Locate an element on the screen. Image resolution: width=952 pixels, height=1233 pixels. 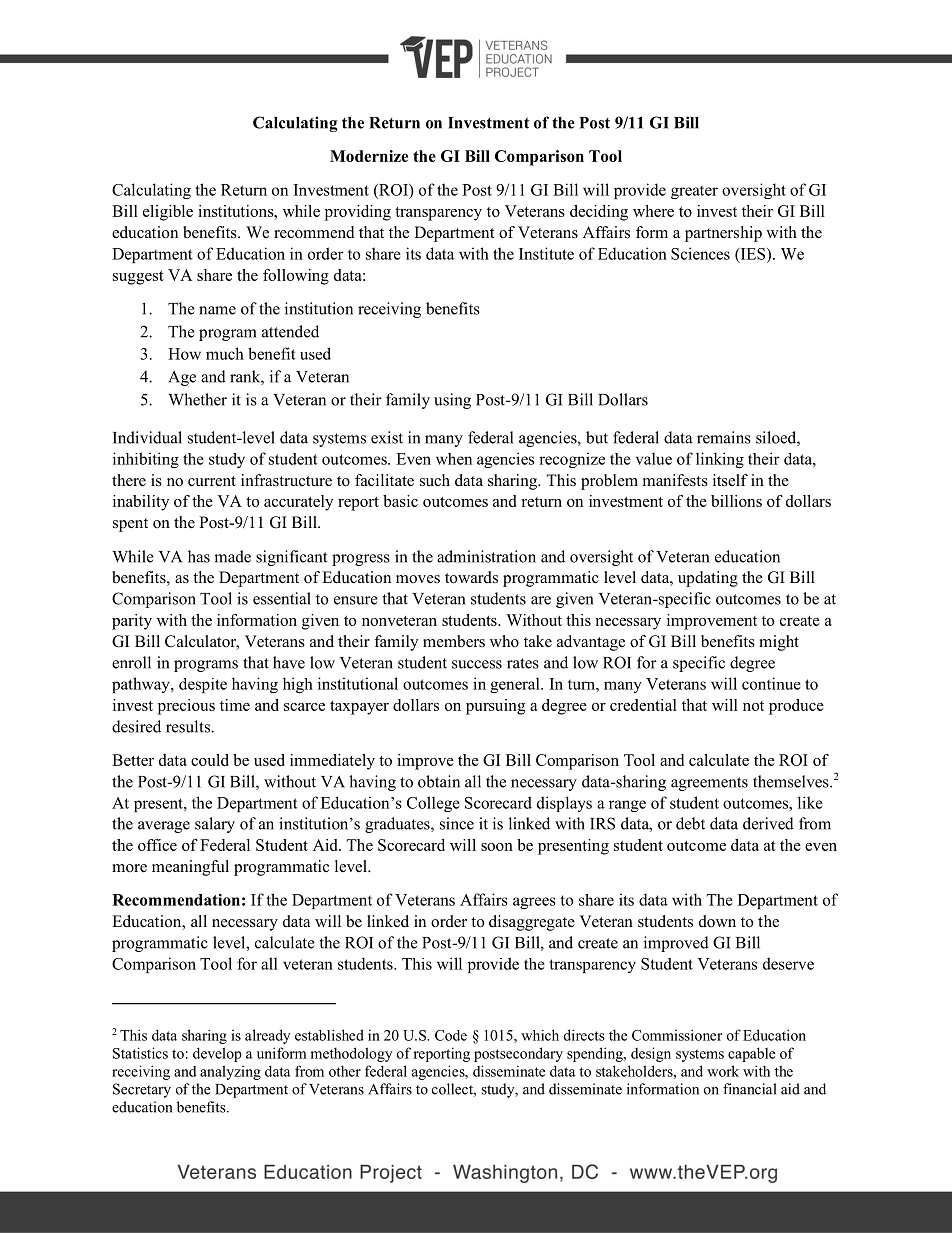
agreements is located at coordinates (709, 784).
